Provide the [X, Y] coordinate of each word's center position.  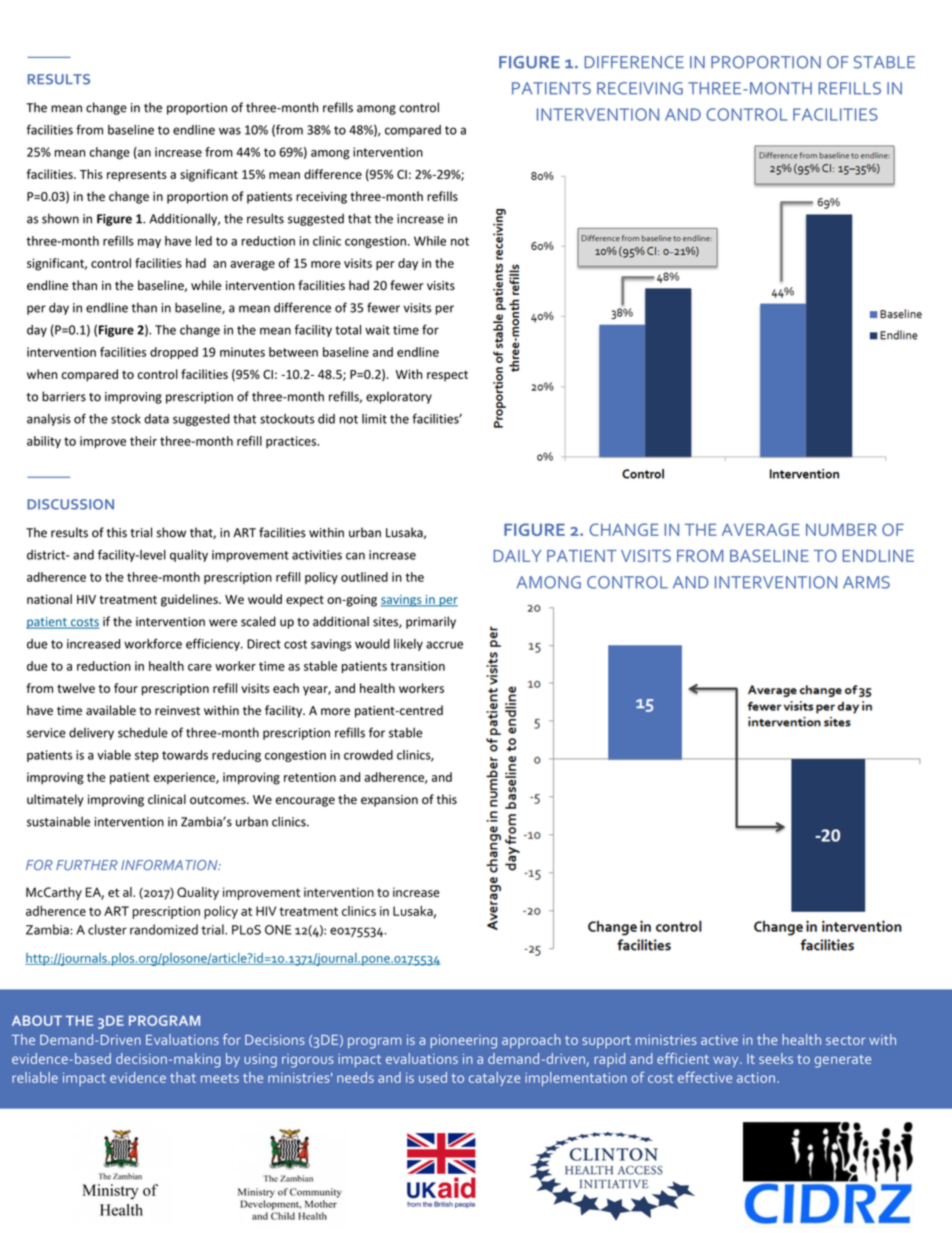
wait [377, 330]
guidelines [190, 600]
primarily [431, 622]
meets [220, 1078]
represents [137, 176]
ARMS [866, 582]
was [230, 131]
